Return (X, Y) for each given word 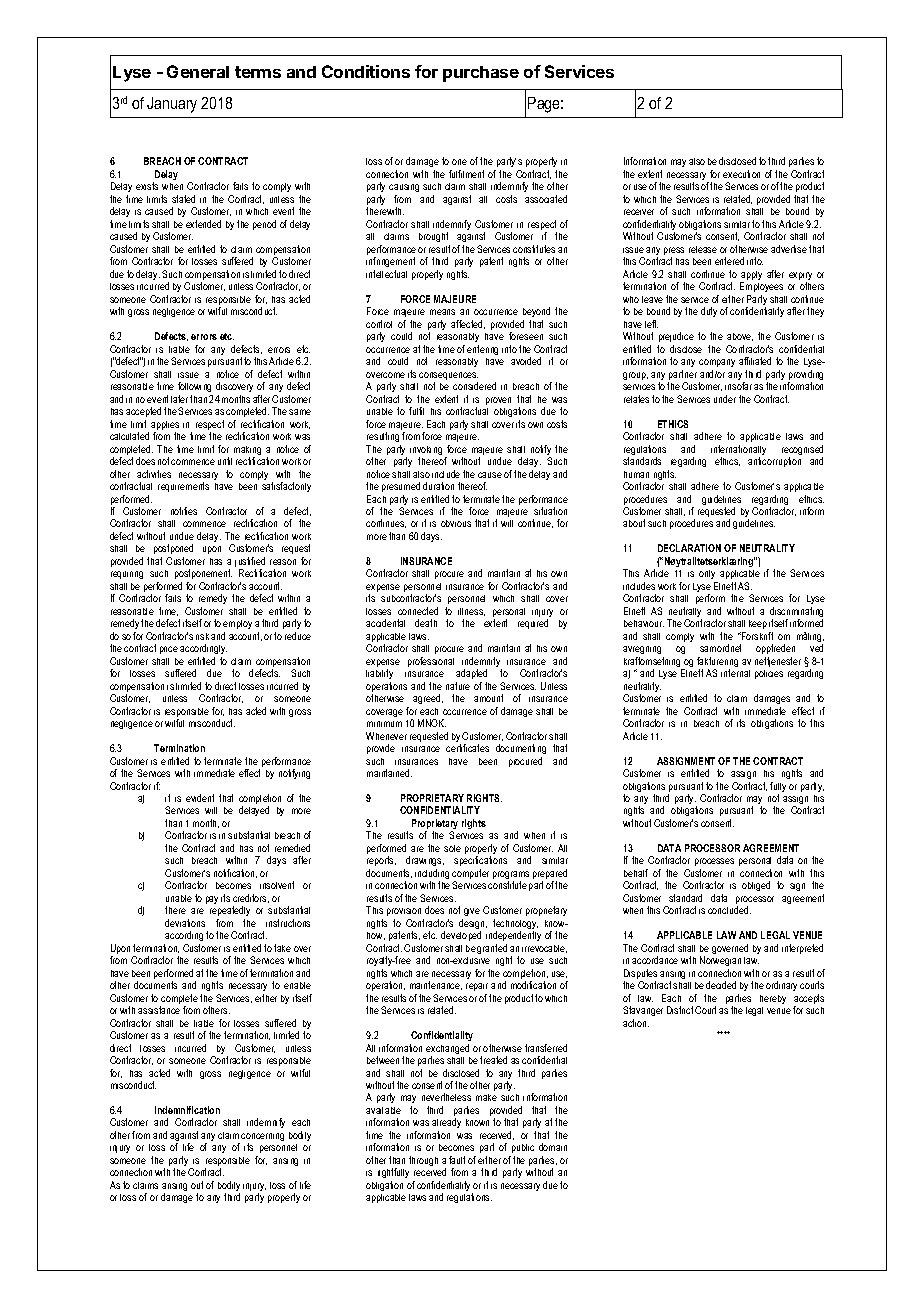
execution (741, 174)
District (680, 1010)
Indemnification (187, 1110)
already (446, 1125)
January (172, 105)
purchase (481, 74)
